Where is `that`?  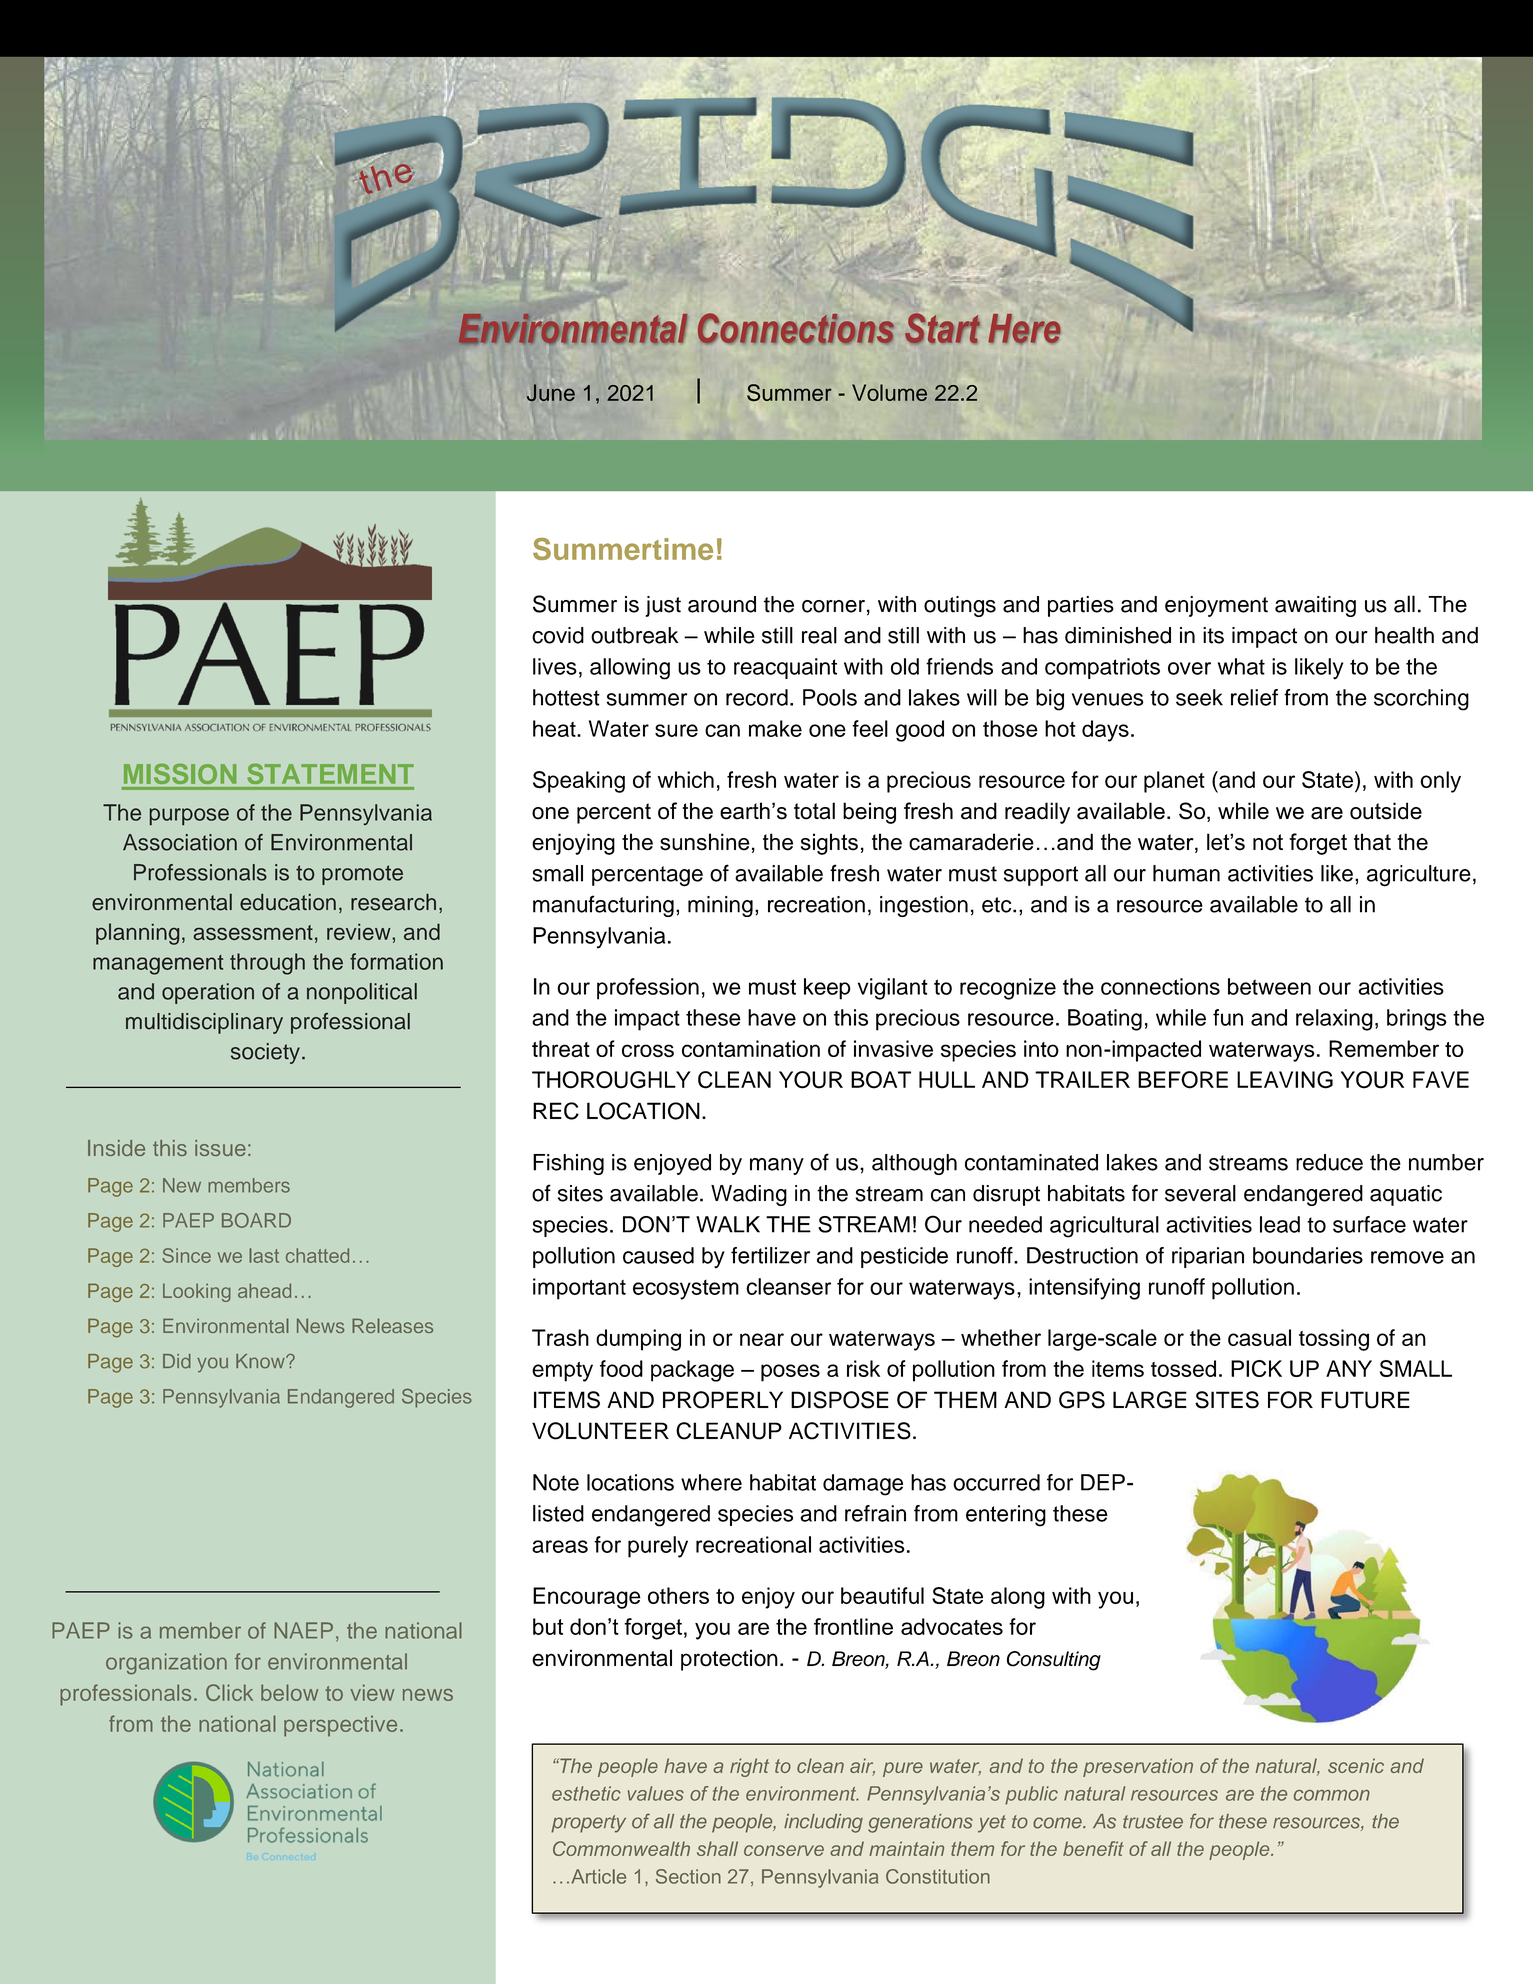 that is located at coordinates (1372, 842).
